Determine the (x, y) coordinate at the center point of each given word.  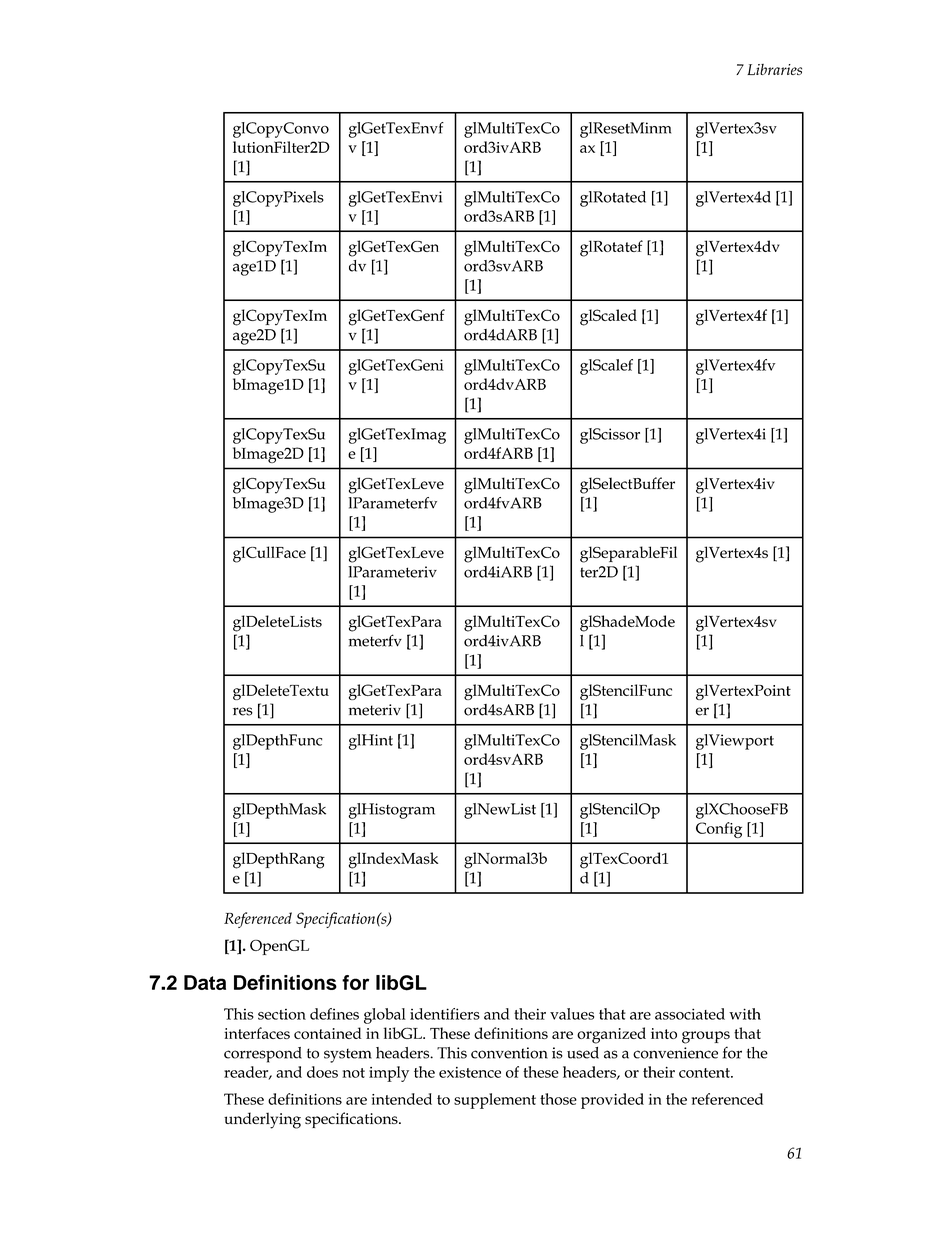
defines (334, 1014)
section (282, 1014)
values (572, 1014)
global (385, 1016)
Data (205, 982)
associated (690, 1014)
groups (706, 1037)
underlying (262, 1120)
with (745, 1014)
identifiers (445, 1014)
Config (719, 830)
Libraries (774, 69)
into (664, 1033)
